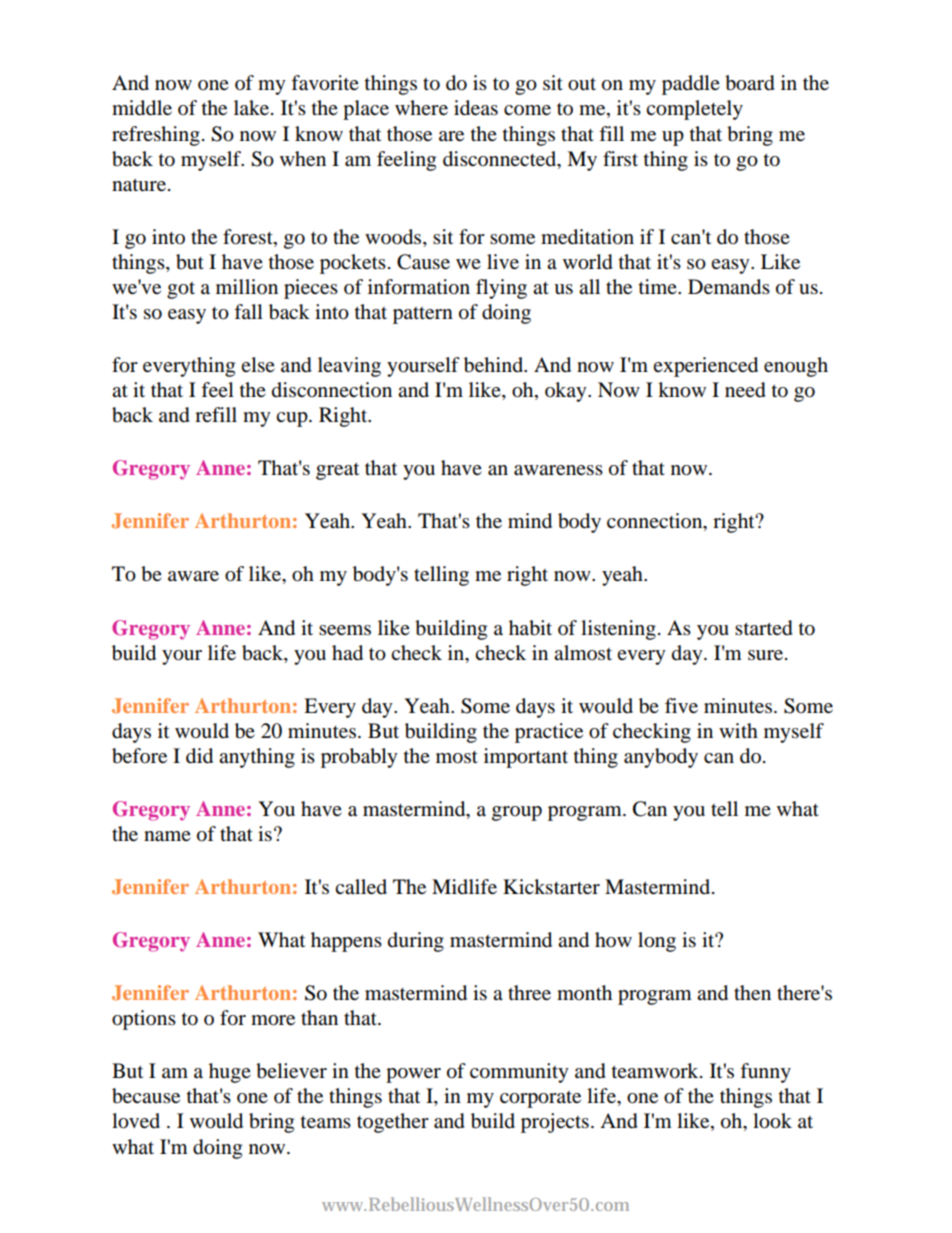 The image size is (952, 1233). Describe the element at coordinates (476, 108) in the document. I see `ideas` at that location.
